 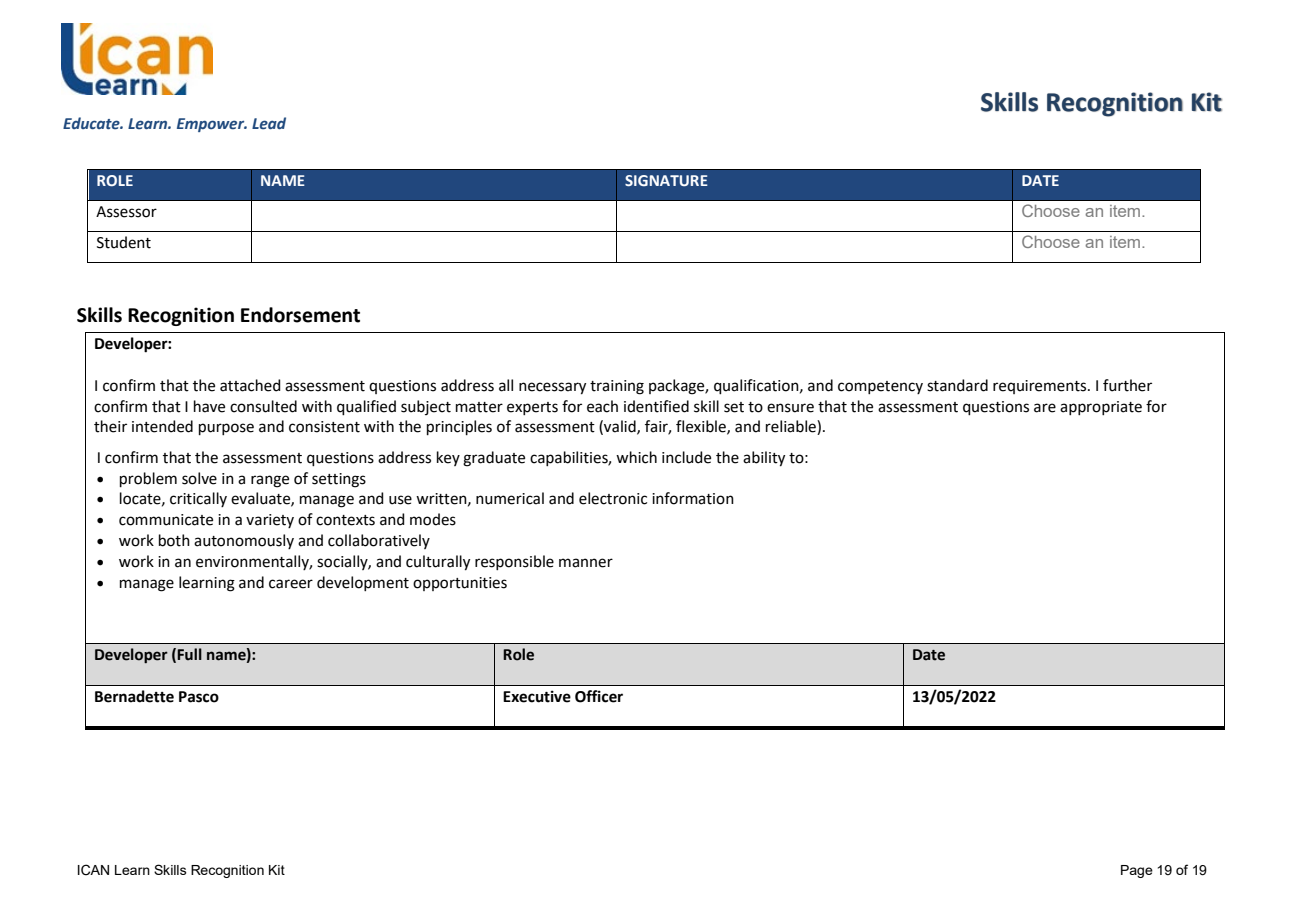 I want to click on standard, so click(x=957, y=385).
